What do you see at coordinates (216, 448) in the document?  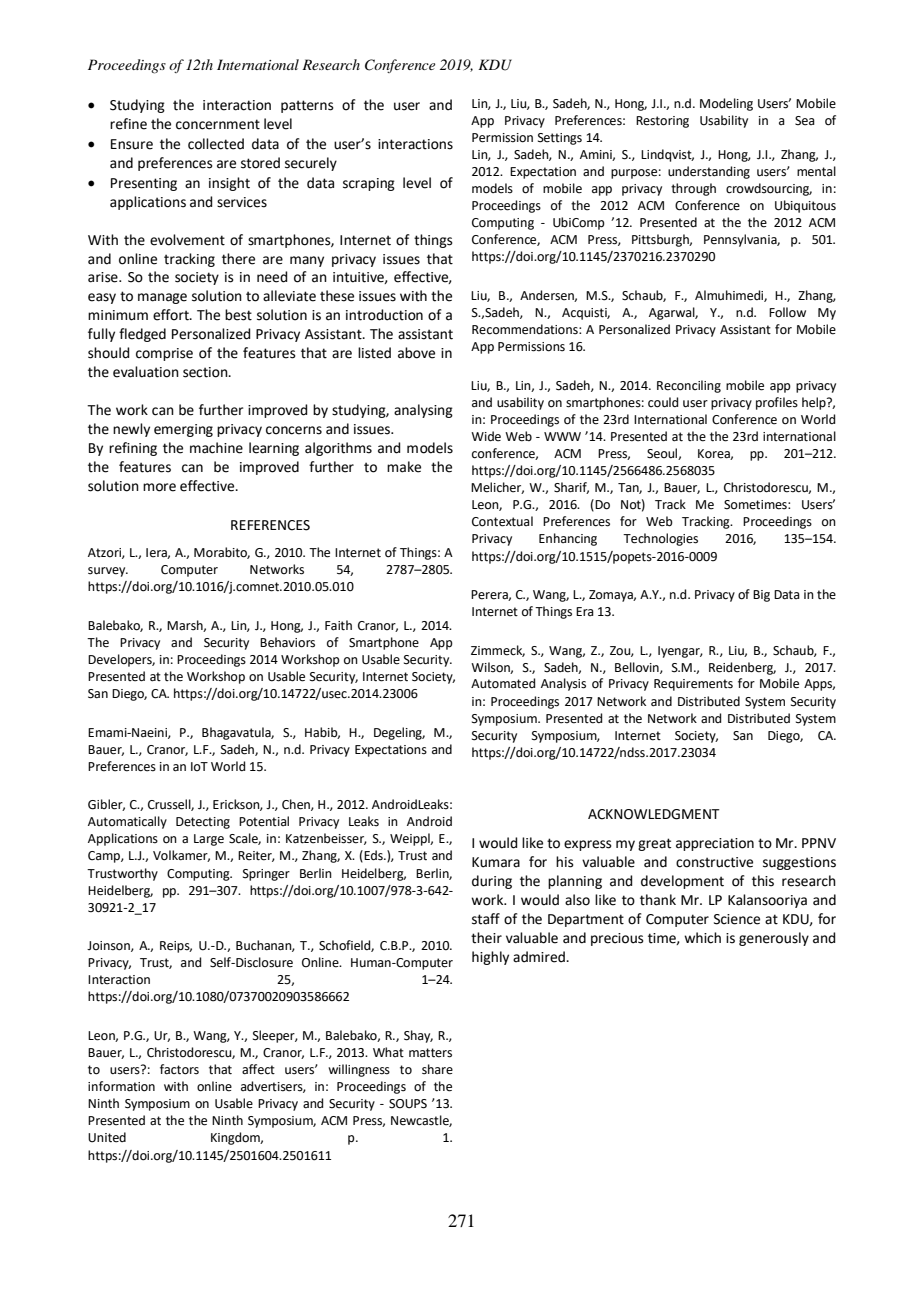 I see `machine` at bounding box center [216, 448].
